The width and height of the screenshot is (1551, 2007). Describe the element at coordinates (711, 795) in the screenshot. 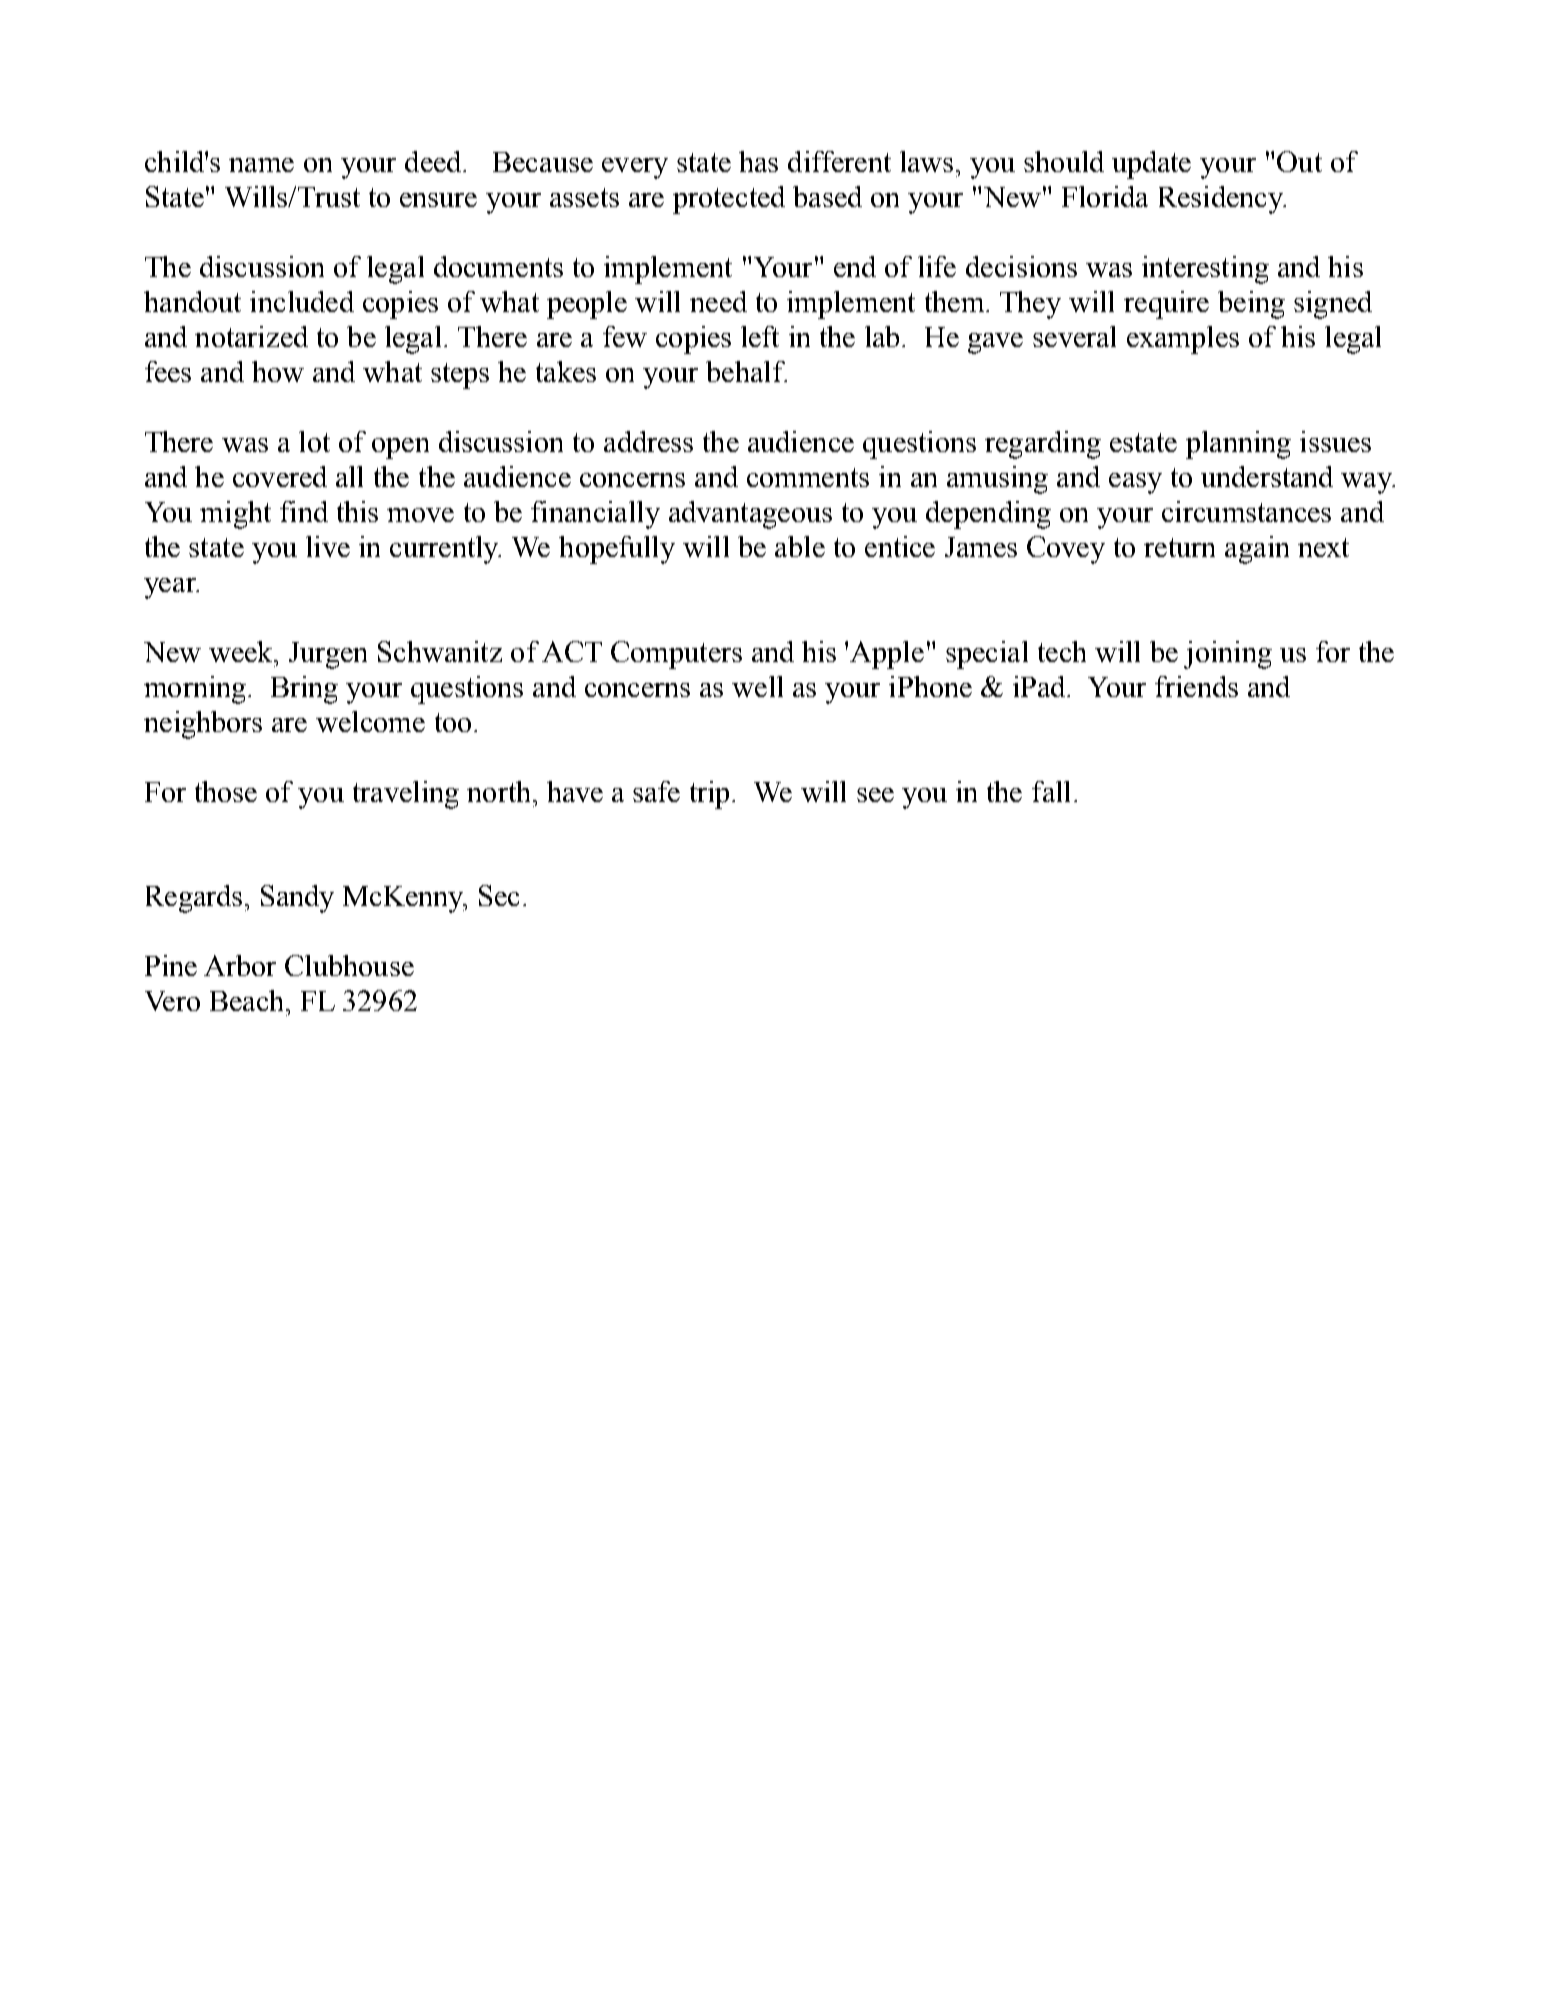

I see `trip` at that location.
